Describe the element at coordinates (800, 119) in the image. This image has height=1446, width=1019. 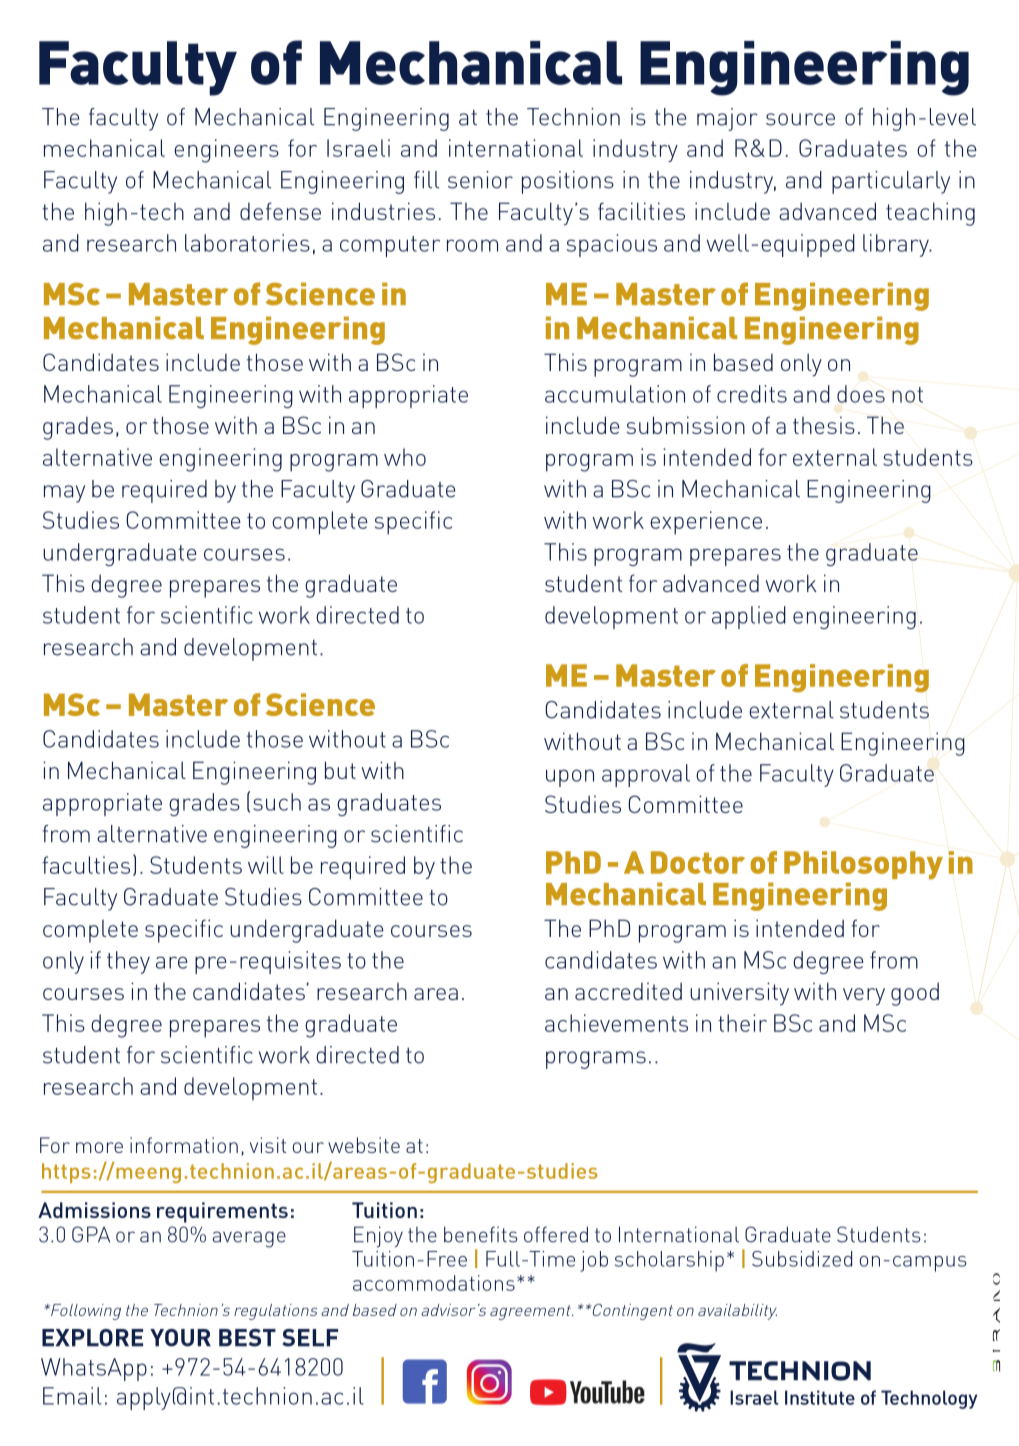
I see `source` at that location.
